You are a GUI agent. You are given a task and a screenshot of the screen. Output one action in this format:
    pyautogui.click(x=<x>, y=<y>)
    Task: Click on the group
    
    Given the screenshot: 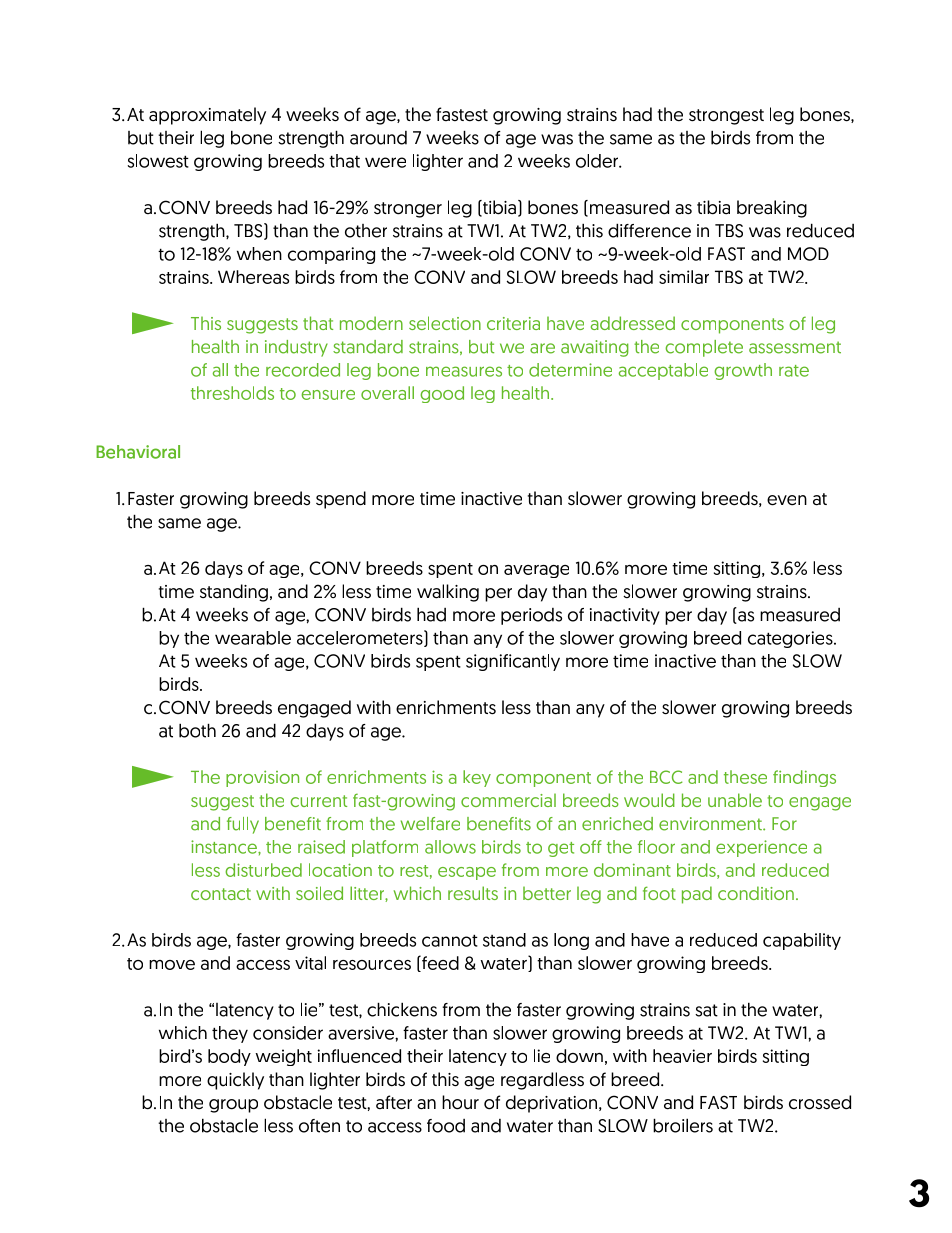 What is the action you would take?
    pyautogui.click(x=233, y=1106)
